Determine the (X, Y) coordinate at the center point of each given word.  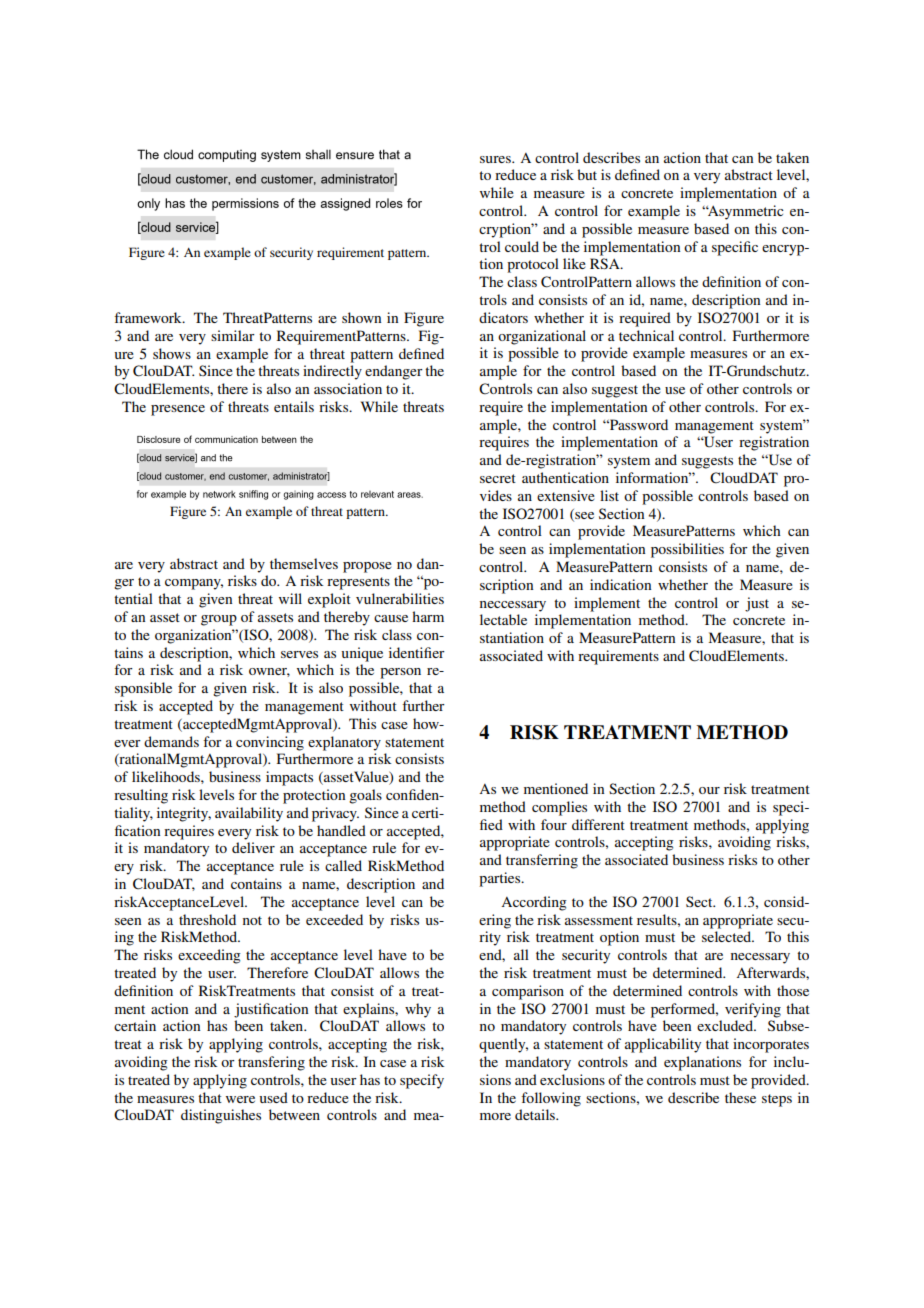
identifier (417, 652)
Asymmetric (745, 212)
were (240, 1099)
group (219, 620)
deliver (253, 847)
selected (728, 936)
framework (149, 317)
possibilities (687, 550)
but (587, 174)
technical (646, 335)
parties (501, 879)
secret (498, 478)
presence (178, 410)
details (536, 1114)
